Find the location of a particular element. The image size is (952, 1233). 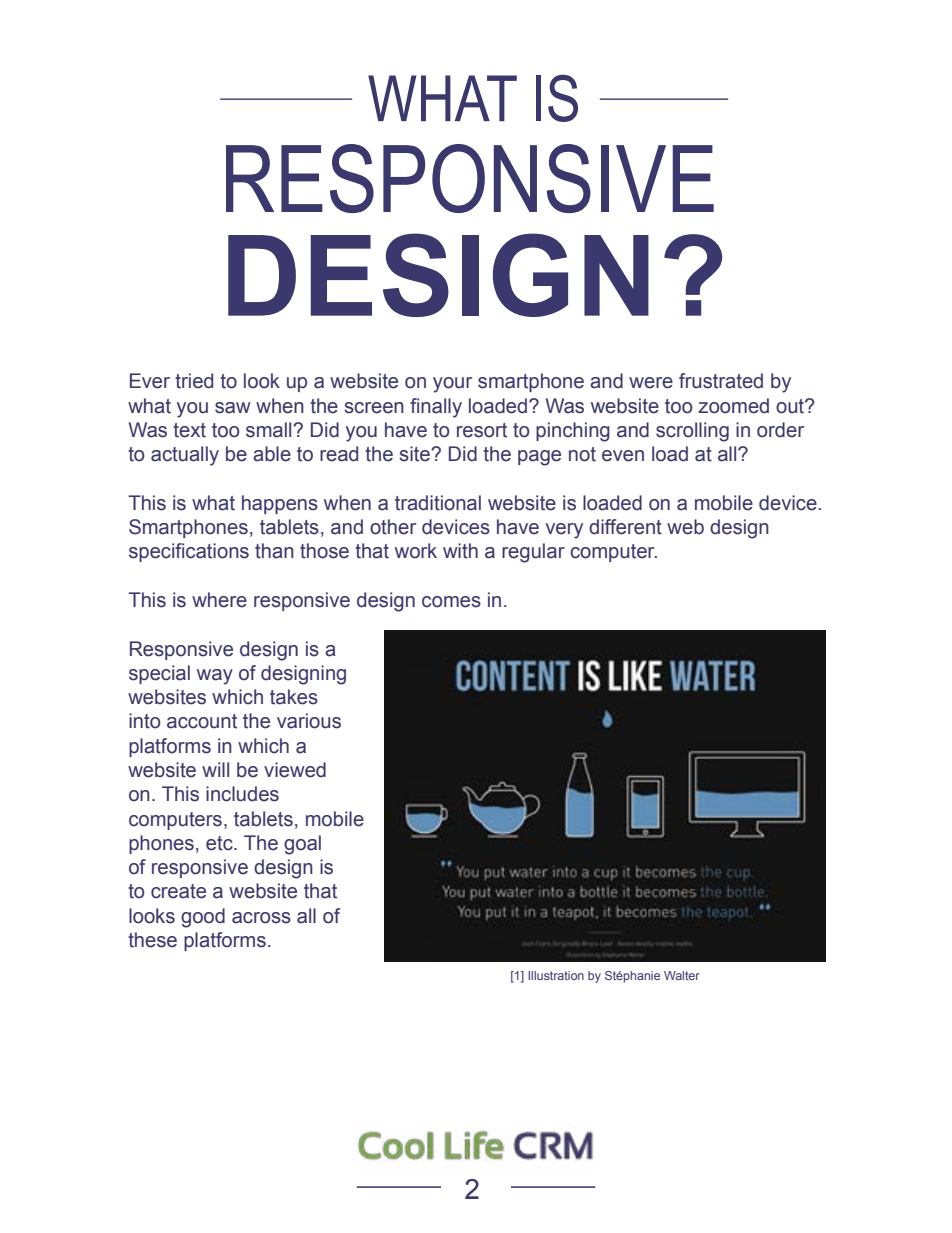

saw is located at coordinates (233, 408).
